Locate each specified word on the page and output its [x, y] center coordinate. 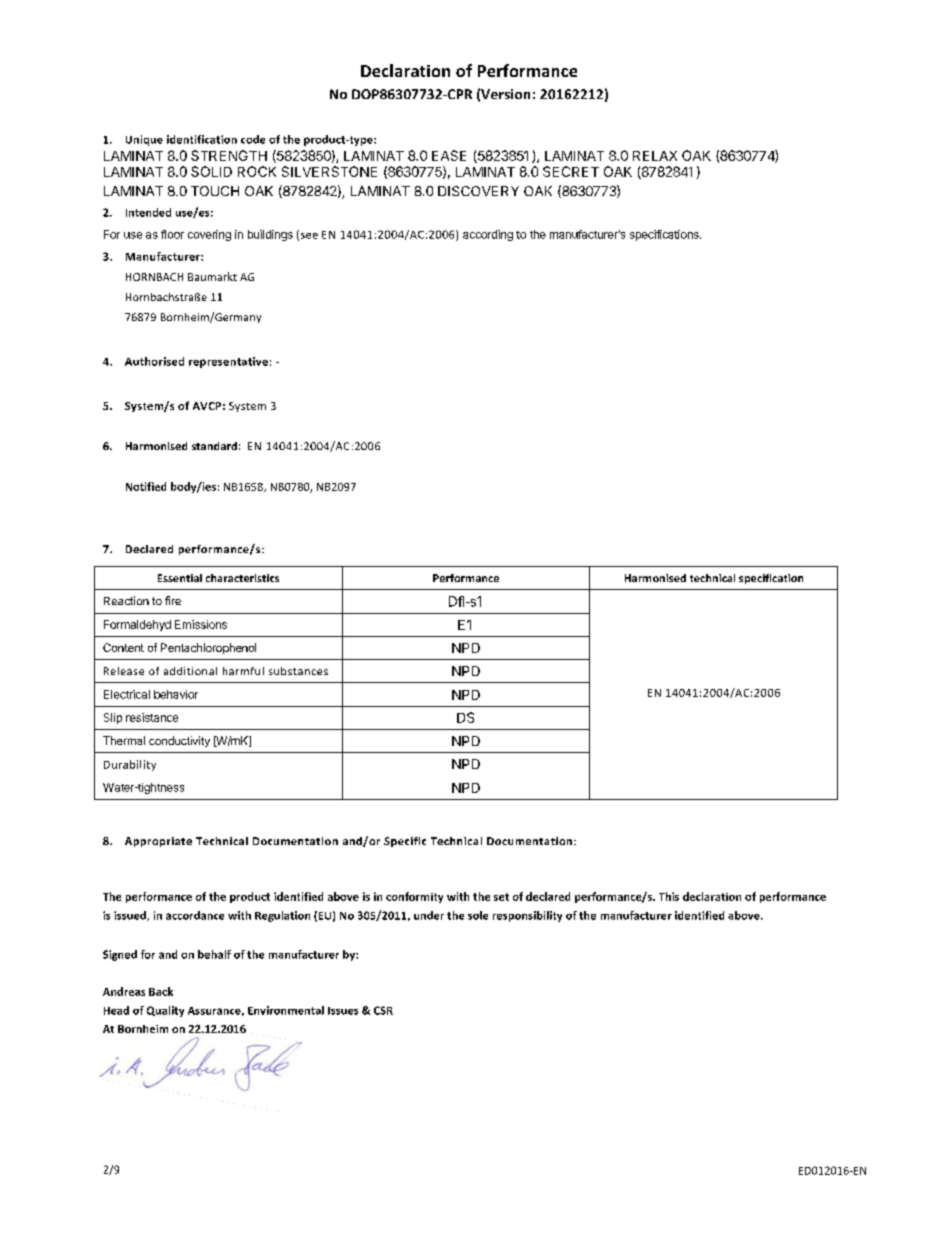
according [488, 235]
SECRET [571, 171]
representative [228, 362]
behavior [176, 694]
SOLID [211, 171]
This [669, 896]
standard [214, 446]
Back [161, 991]
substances [298, 671]
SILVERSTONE [329, 171]
